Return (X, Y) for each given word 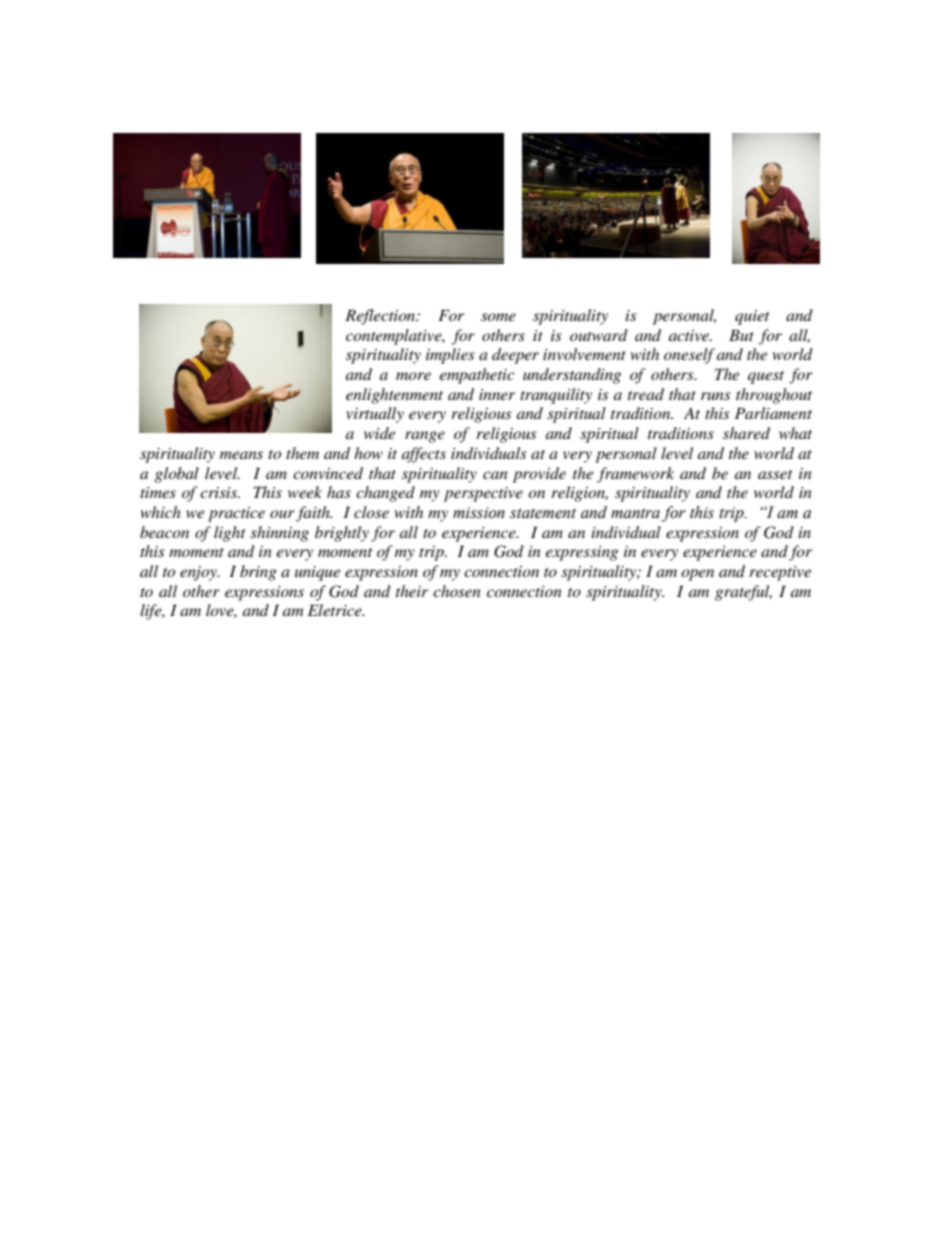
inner (497, 394)
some (498, 317)
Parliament (773, 413)
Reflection (381, 317)
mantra (635, 513)
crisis (220, 492)
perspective (483, 494)
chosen (457, 591)
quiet (752, 317)
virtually (375, 415)
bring (258, 573)
